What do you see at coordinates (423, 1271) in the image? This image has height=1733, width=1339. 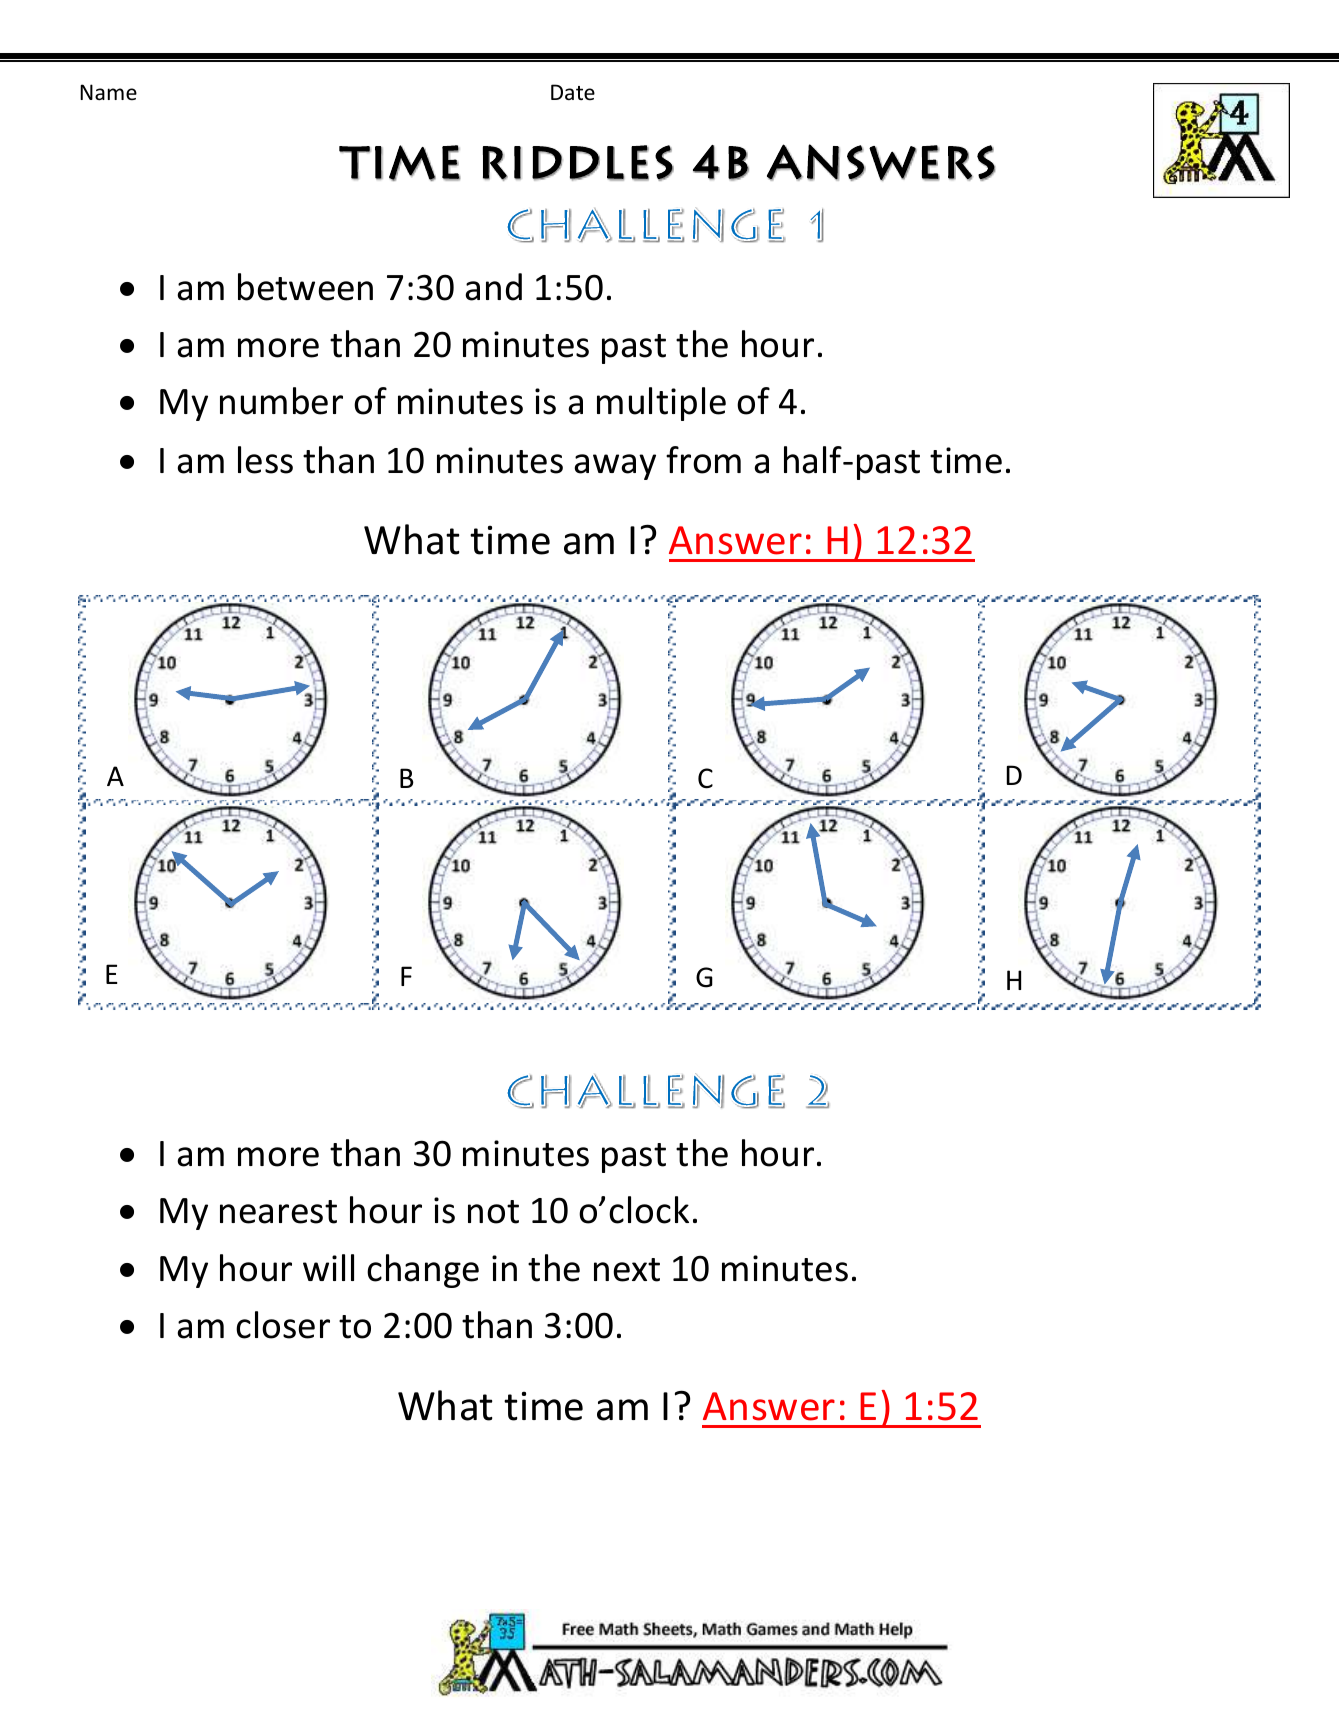 I see `change` at bounding box center [423, 1271].
